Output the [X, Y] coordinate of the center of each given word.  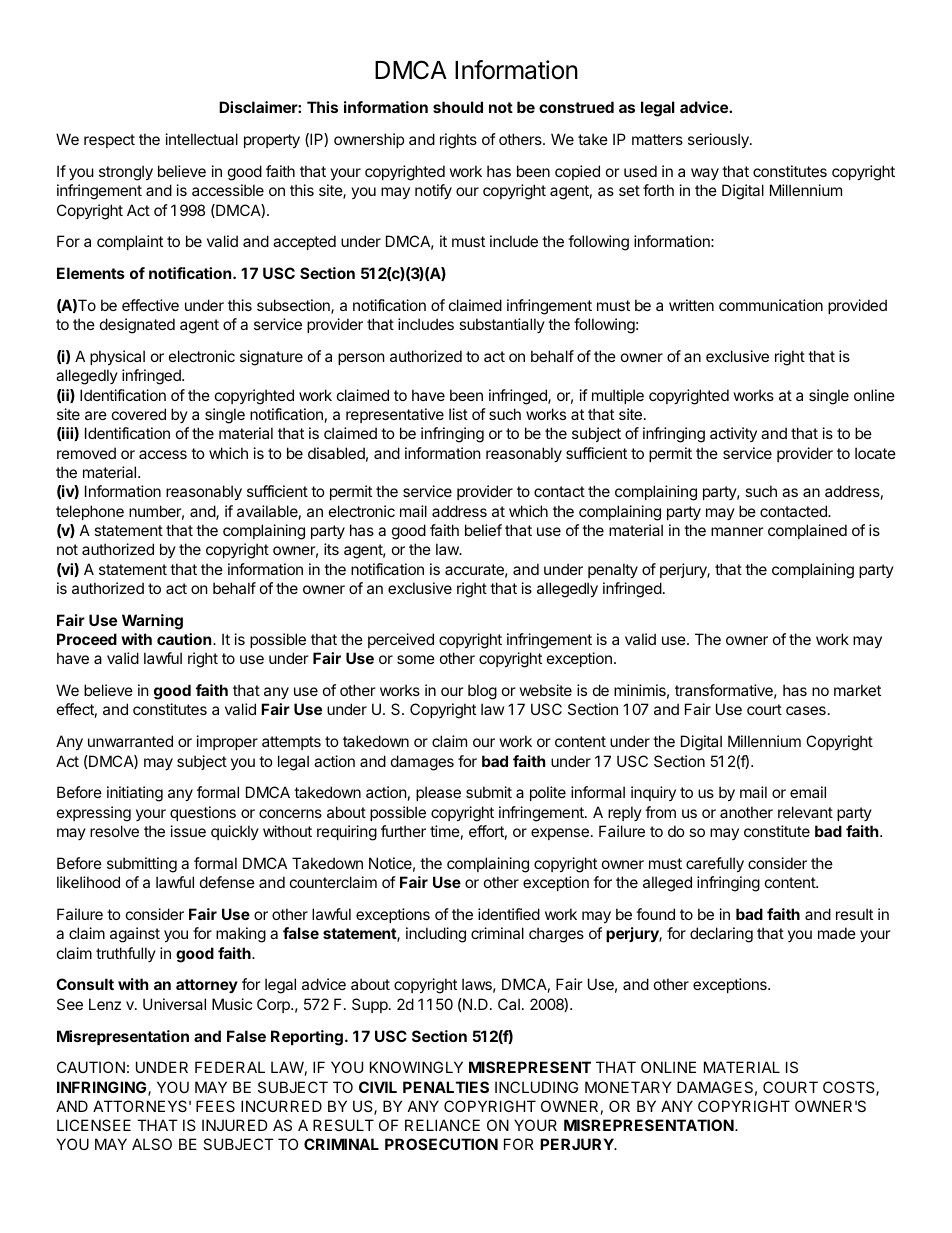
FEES [215, 1106]
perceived [401, 640]
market [857, 690]
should [458, 107]
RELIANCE [442, 1125]
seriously [719, 140]
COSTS [850, 1088]
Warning [152, 622]
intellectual [202, 139]
